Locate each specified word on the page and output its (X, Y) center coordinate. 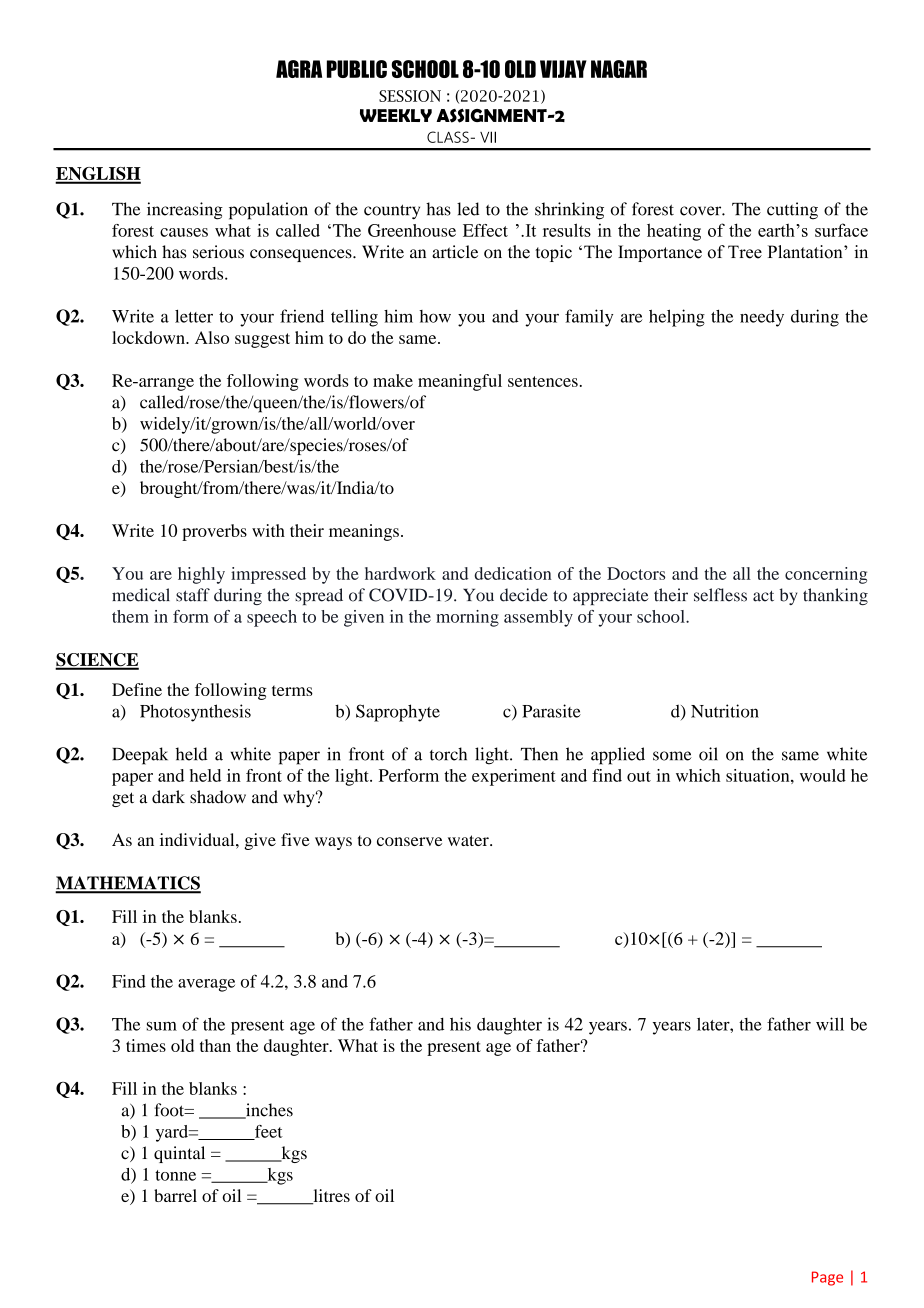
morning (467, 618)
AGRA (299, 69)
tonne (175, 1175)
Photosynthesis (195, 713)
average (206, 985)
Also (212, 337)
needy (762, 318)
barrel (175, 1195)
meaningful (460, 382)
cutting (792, 211)
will (830, 1024)
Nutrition (725, 711)
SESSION (410, 96)
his (460, 1024)
